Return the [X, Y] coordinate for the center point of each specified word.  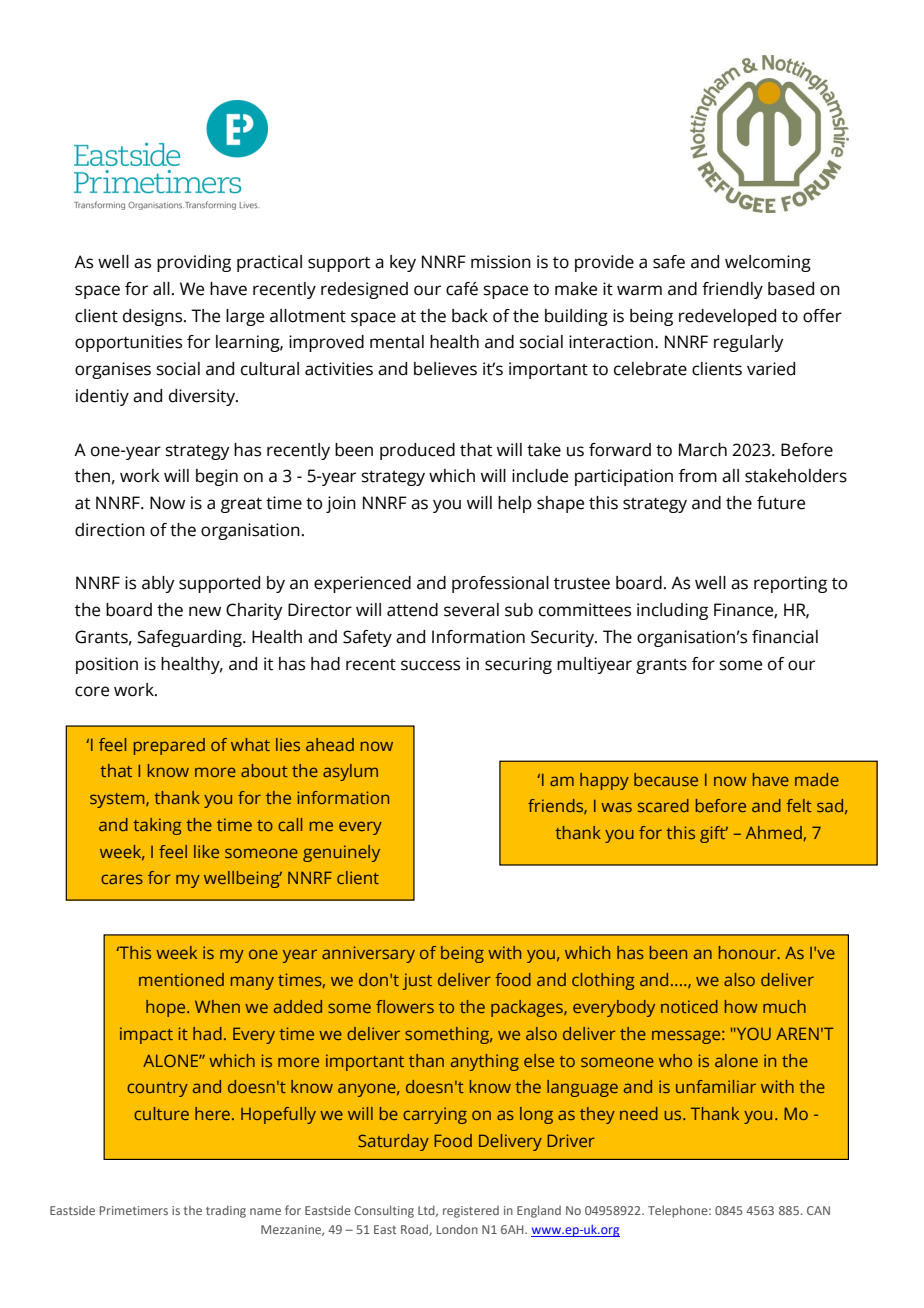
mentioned [181, 979]
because [666, 779]
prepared [169, 746]
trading [226, 1211]
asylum [350, 772]
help [515, 504]
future [781, 503]
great [241, 505]
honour [749, 952]
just [417, 981]
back [470, 316]
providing [194, 263]
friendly [732, 290]
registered [471, 1212]
